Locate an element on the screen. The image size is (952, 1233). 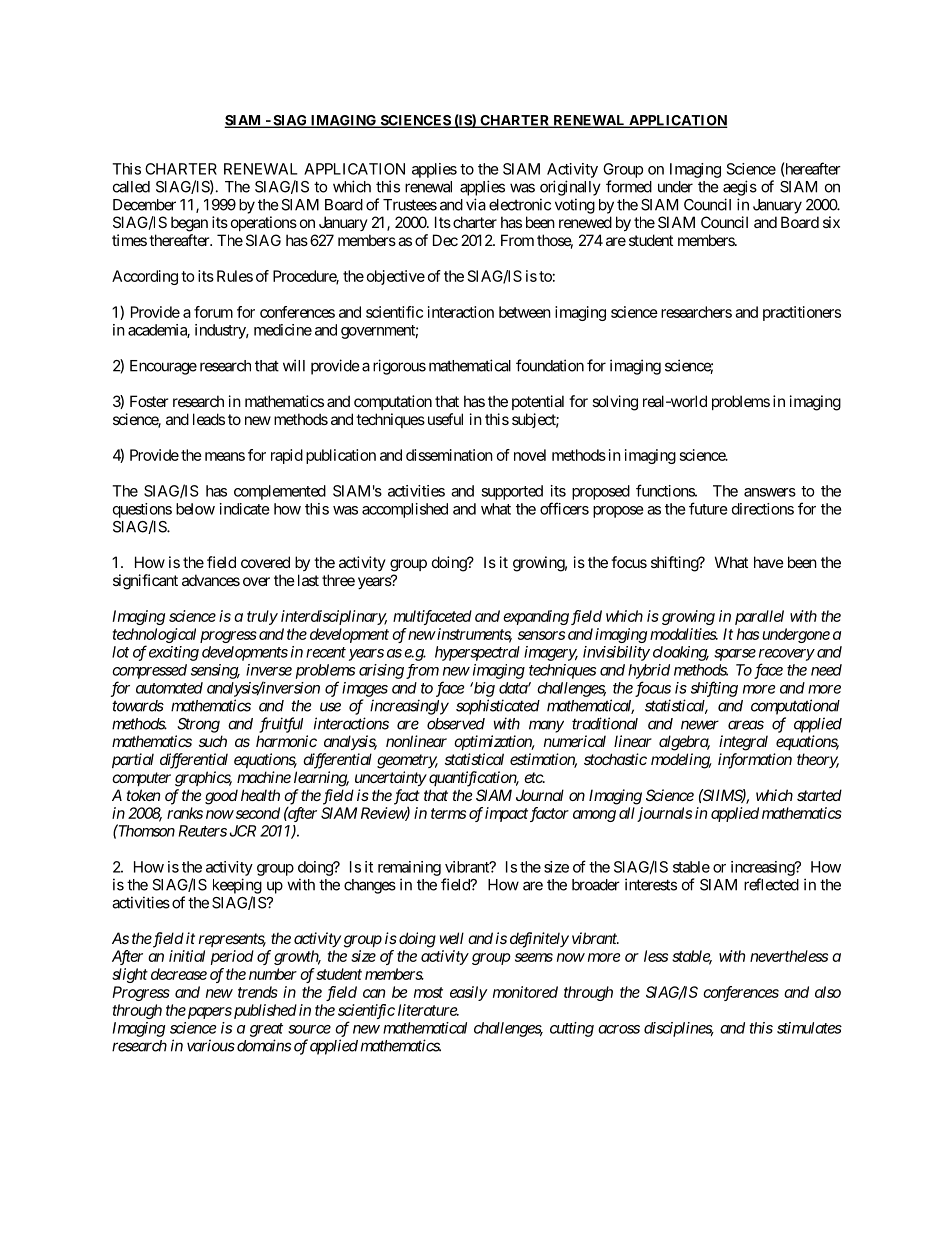
below is located at coordinates (195, 509).
